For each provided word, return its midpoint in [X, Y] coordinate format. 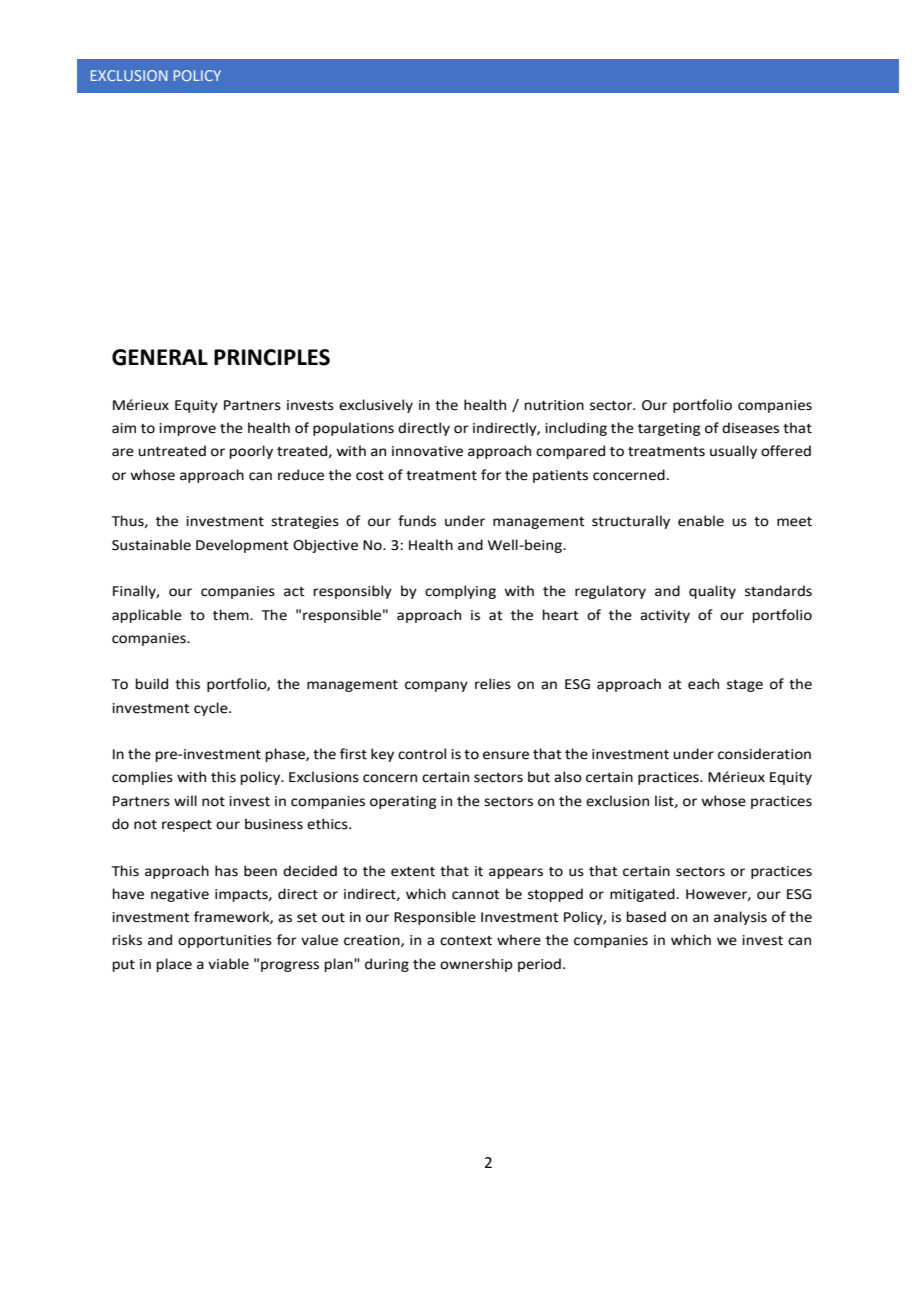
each [703, 684]
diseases [750, 428]
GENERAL [160, 357]
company [436, 686]
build [151, 684]
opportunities [225, 941]
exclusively [376, 406]
